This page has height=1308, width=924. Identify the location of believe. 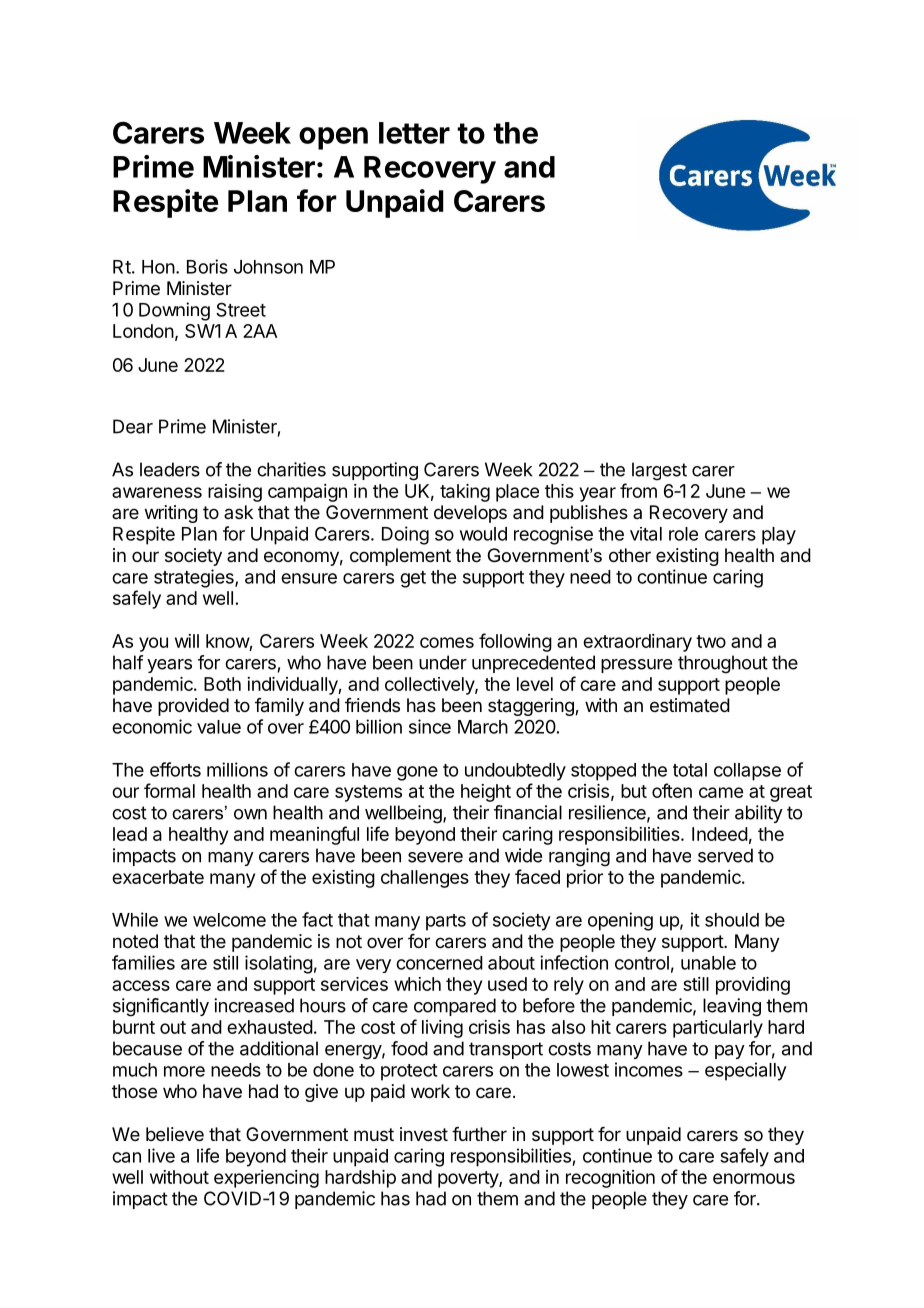
(175, 1134).
